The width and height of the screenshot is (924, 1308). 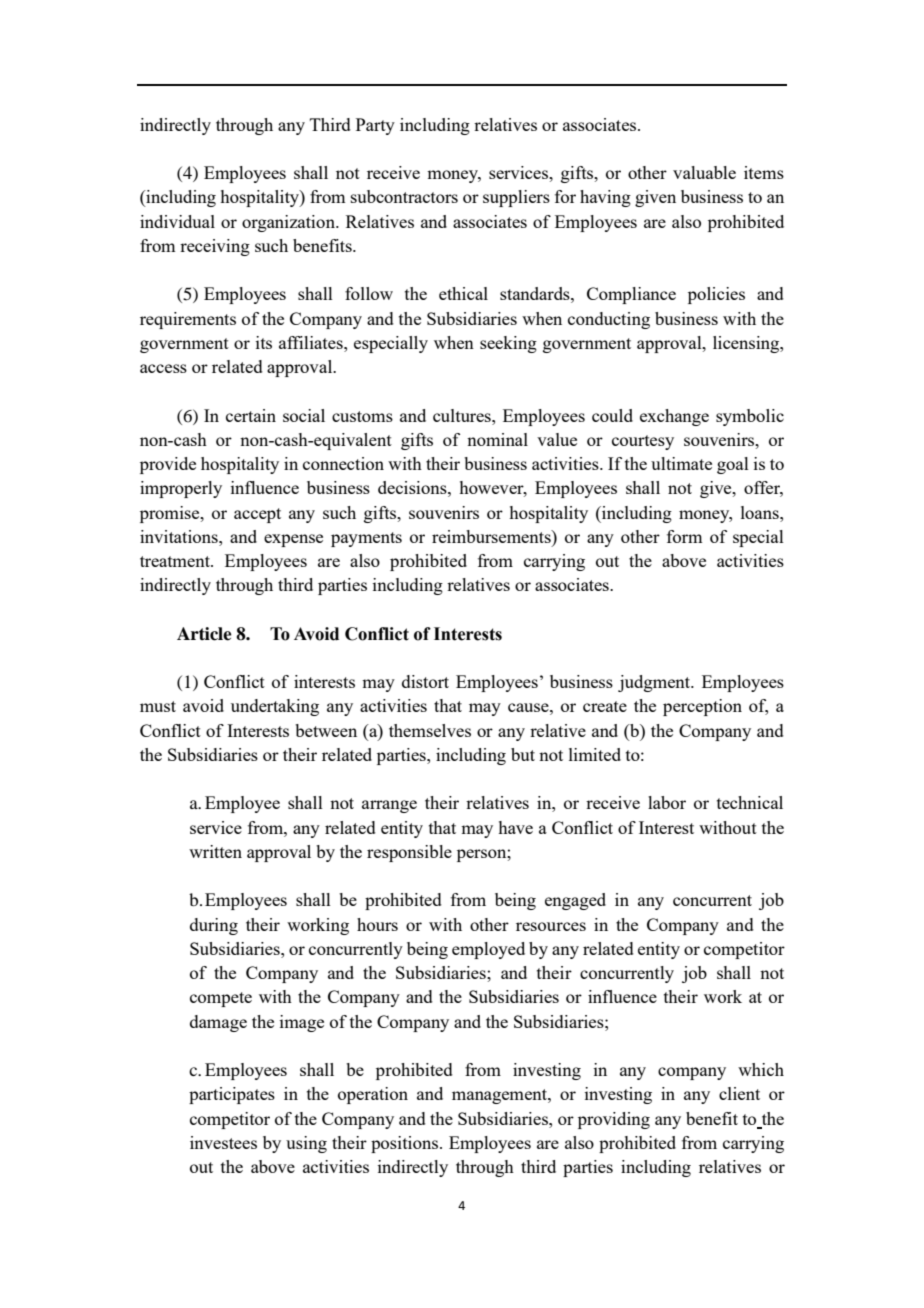 I want to click on judgment, so click(x=655, y=683).
